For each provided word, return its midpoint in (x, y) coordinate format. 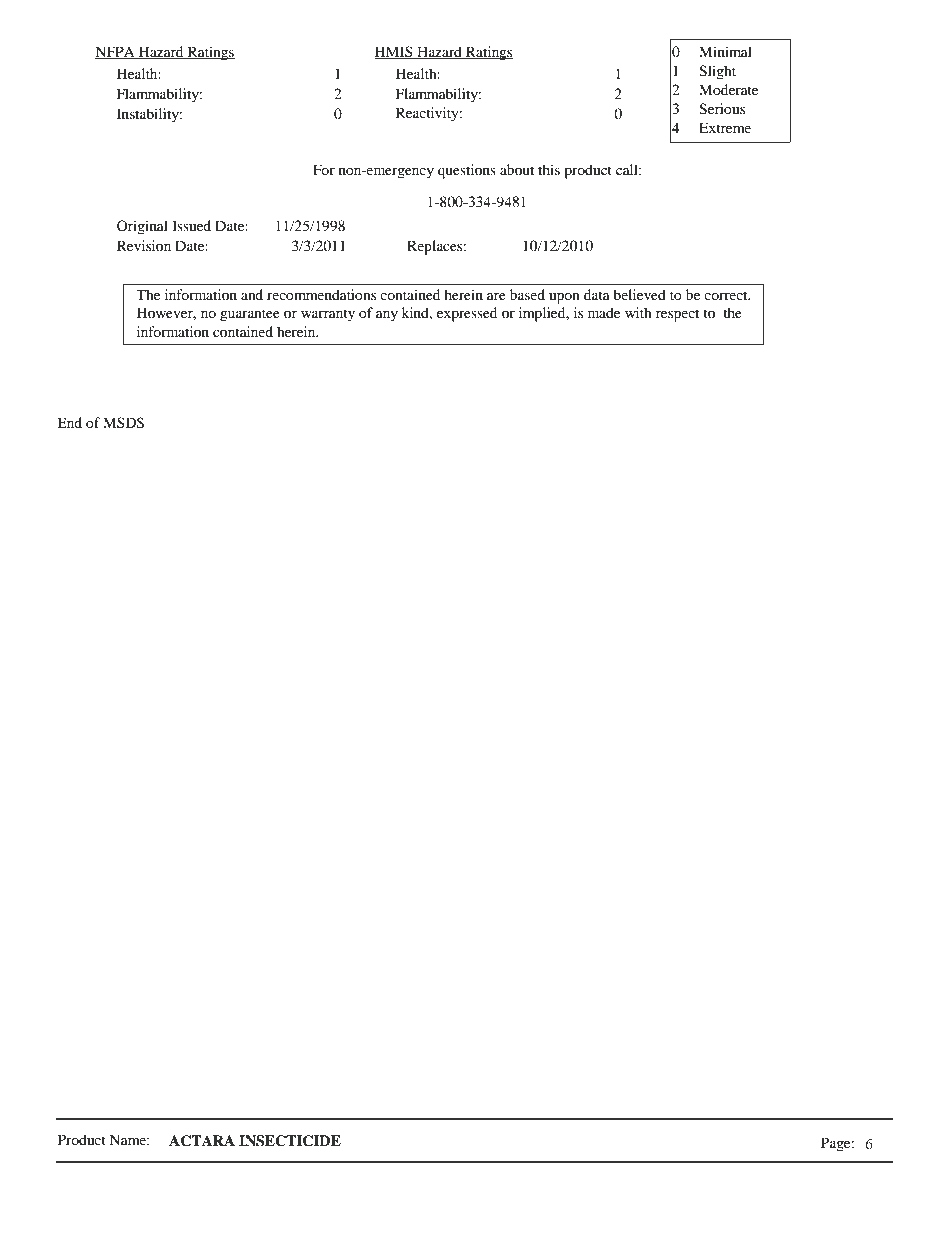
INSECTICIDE (290, 1141)
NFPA (116, 52)
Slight (717, 72)
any (387, 316)
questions (467, 171)
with (638, 312)
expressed (467, 314)
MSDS (123, 423)
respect (677, 315)
